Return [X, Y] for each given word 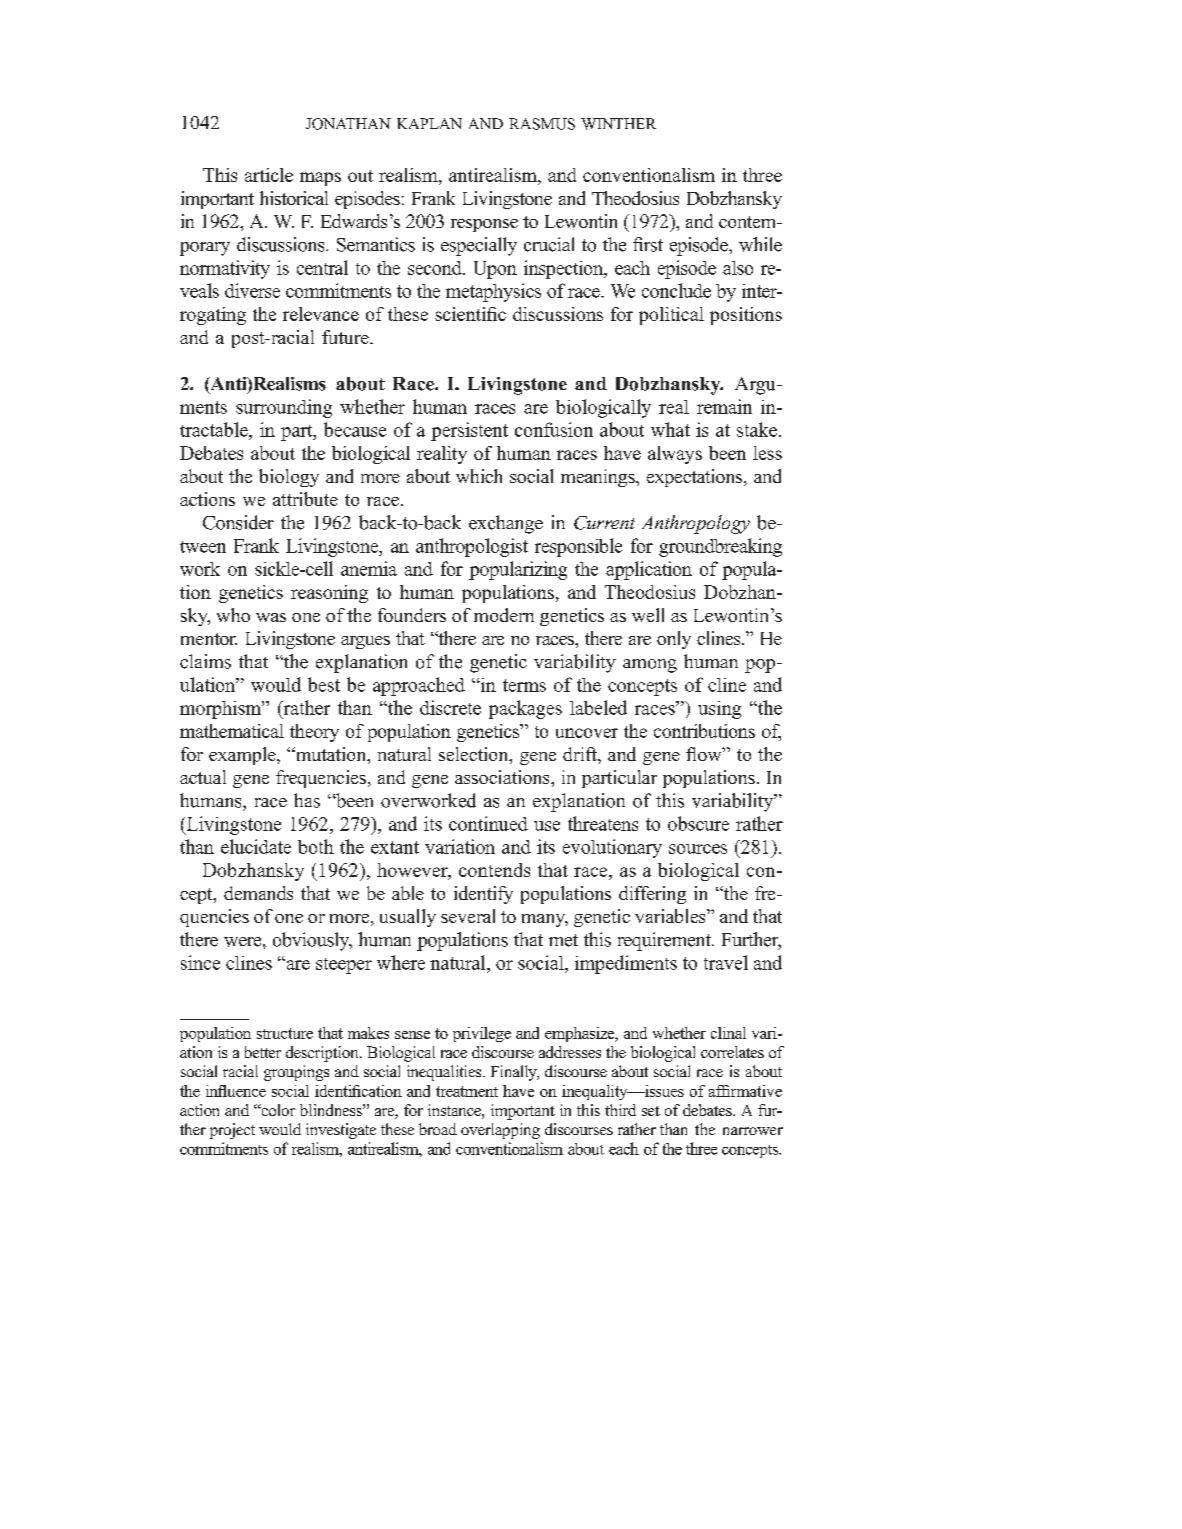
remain [724, 406]
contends [494, 870]
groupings [296, 1073]
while [760, 244]
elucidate [256, 846]
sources [698, 849]
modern [504, 615]
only [674, 640]
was [271, 617]
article [269, 175]
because [355, 429]
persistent [469, 431]
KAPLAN [429, 123]
